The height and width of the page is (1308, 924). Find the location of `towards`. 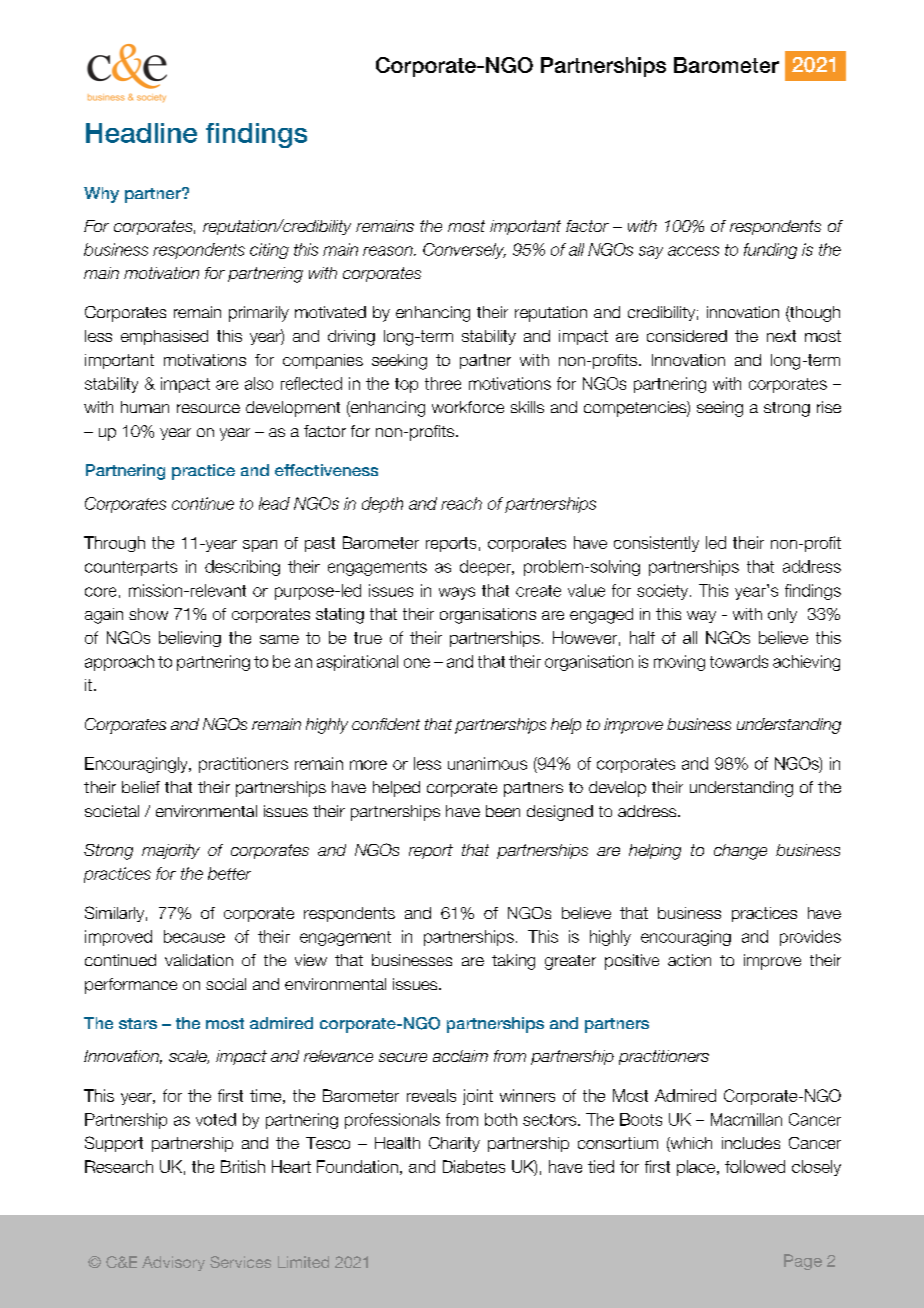

towards is located at coordinates (739, 661).
